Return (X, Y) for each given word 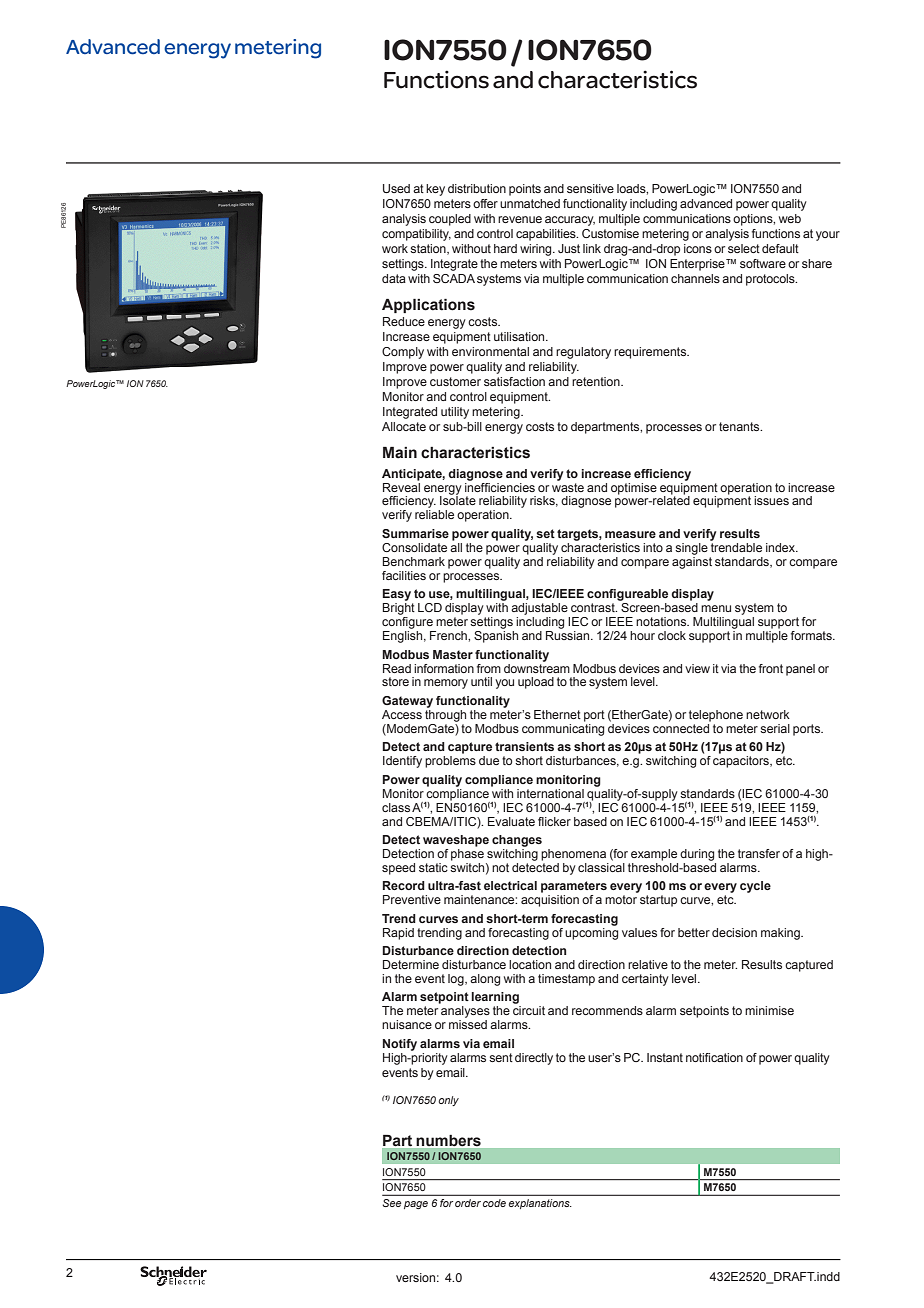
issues (771, 500)
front (771, 668)
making (781, 934)
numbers (449, 1140)
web (790, 218)
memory (446, 684)
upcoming (591, 932)
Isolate (458, 499)
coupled (450, 220)
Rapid (398, 934)
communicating (563, 728)
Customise (610, 233)
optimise (634, 489)
